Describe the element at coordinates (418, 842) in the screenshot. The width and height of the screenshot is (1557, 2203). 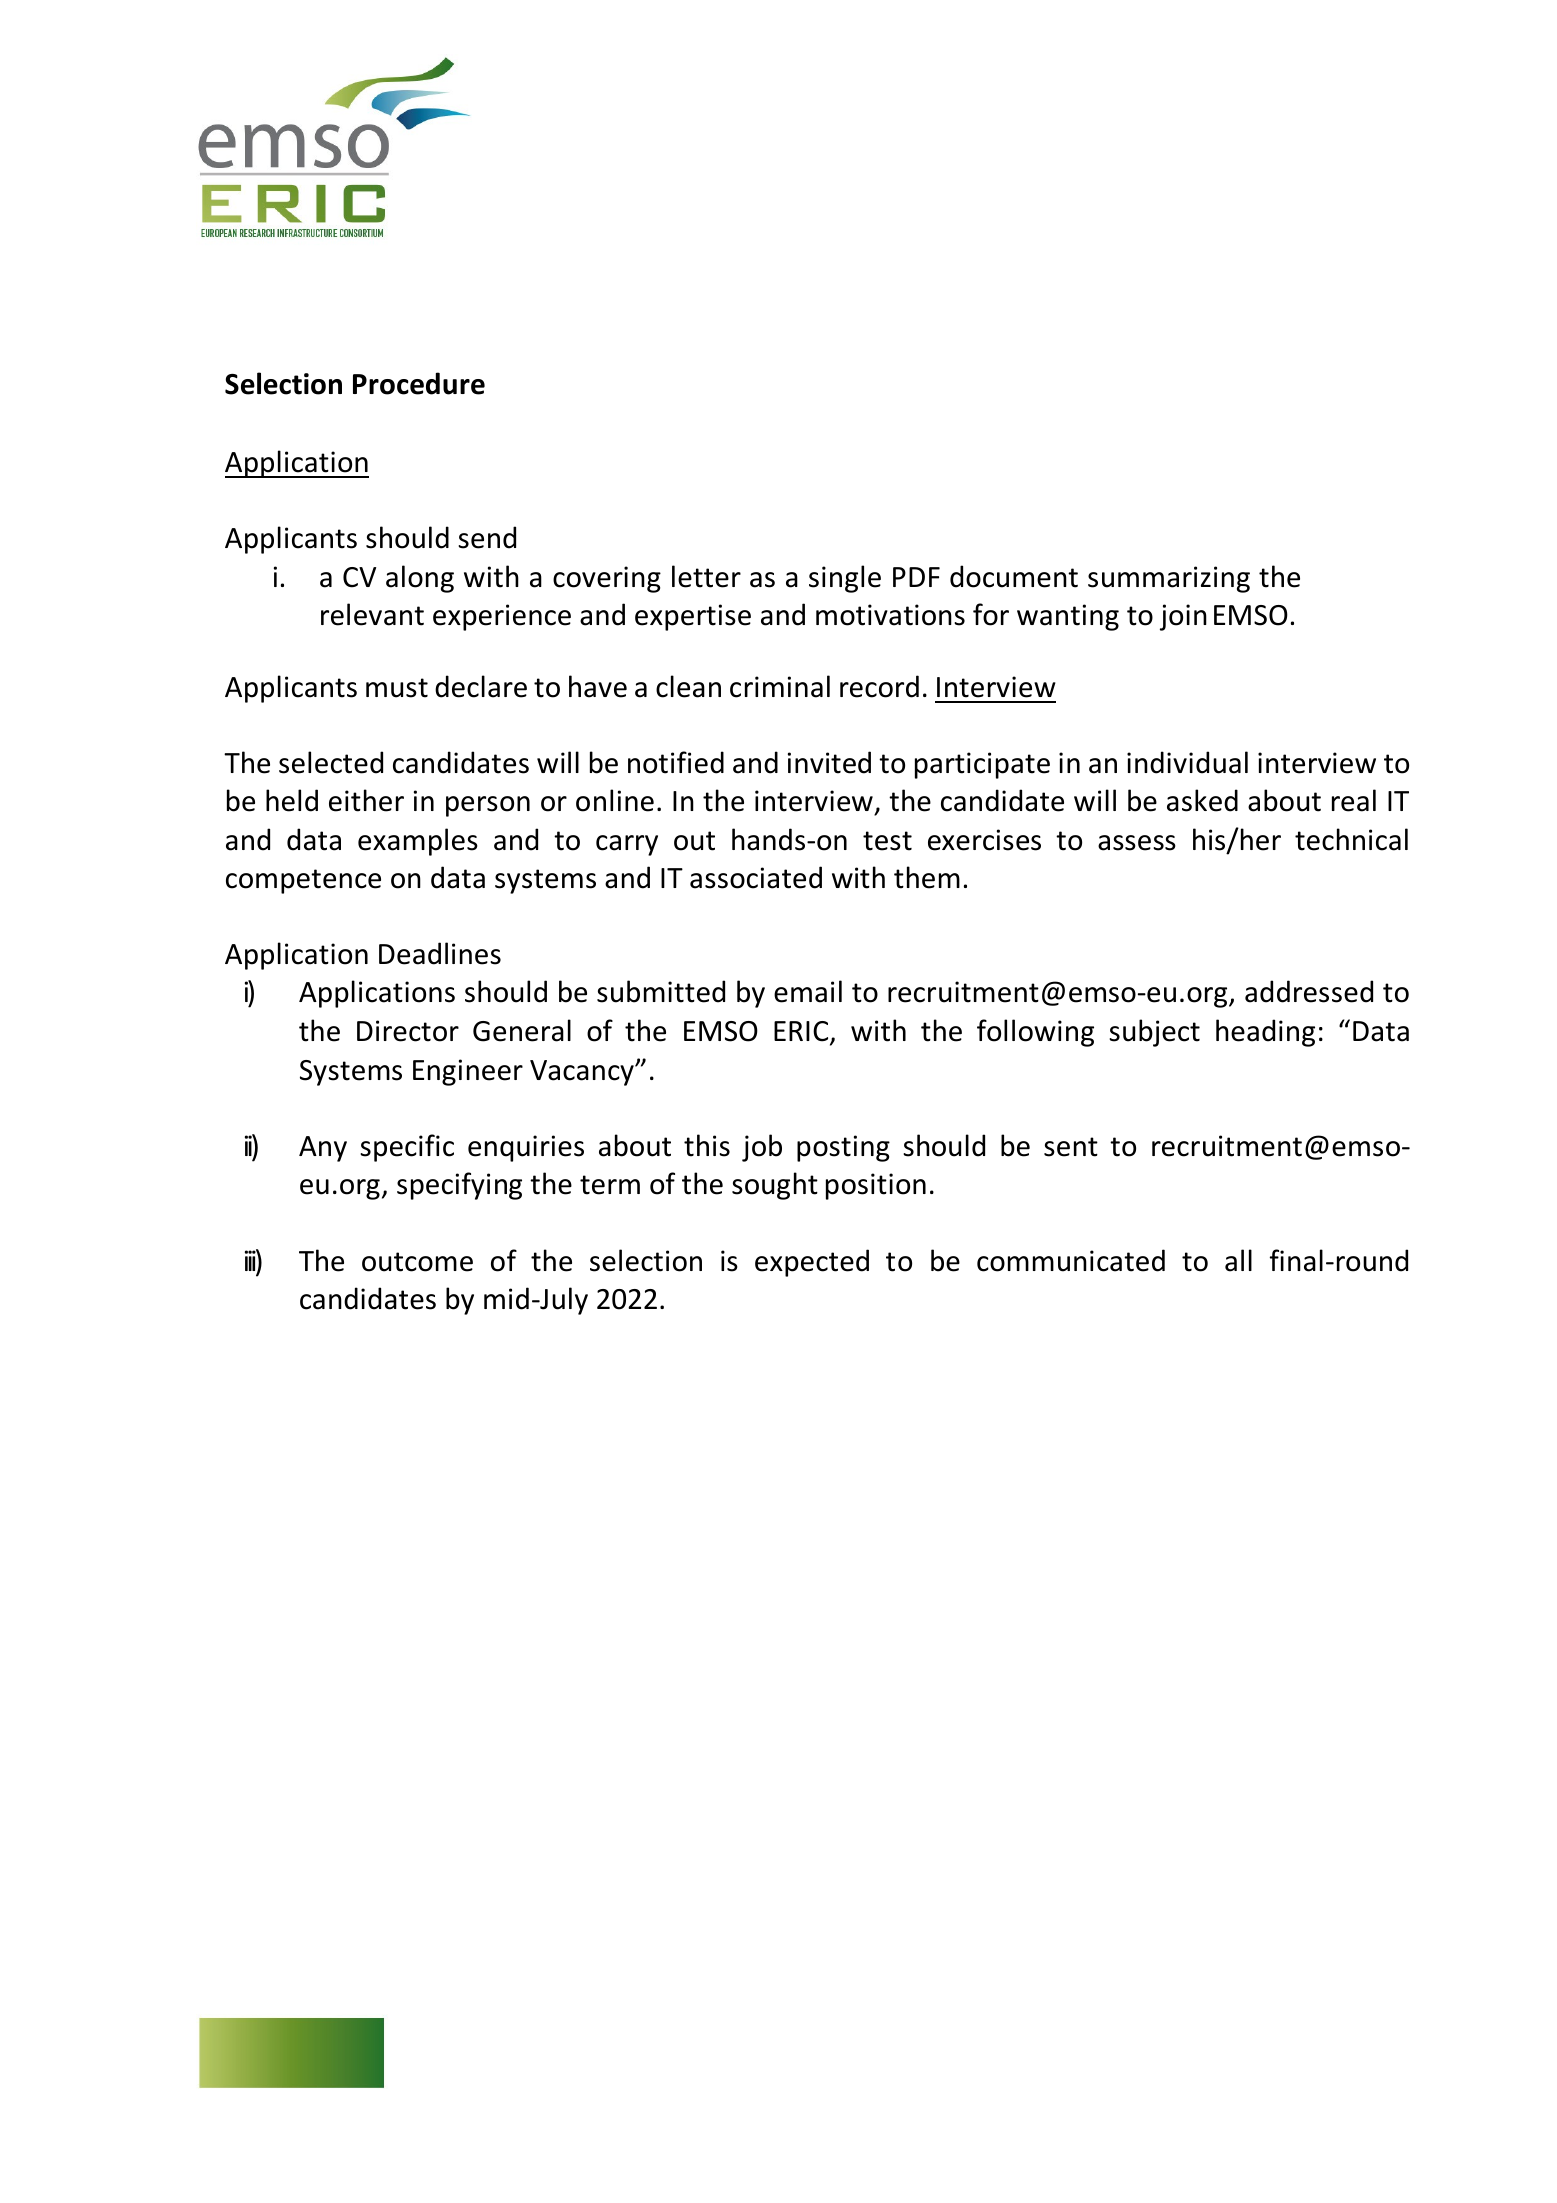
I see `examples` at that location.
